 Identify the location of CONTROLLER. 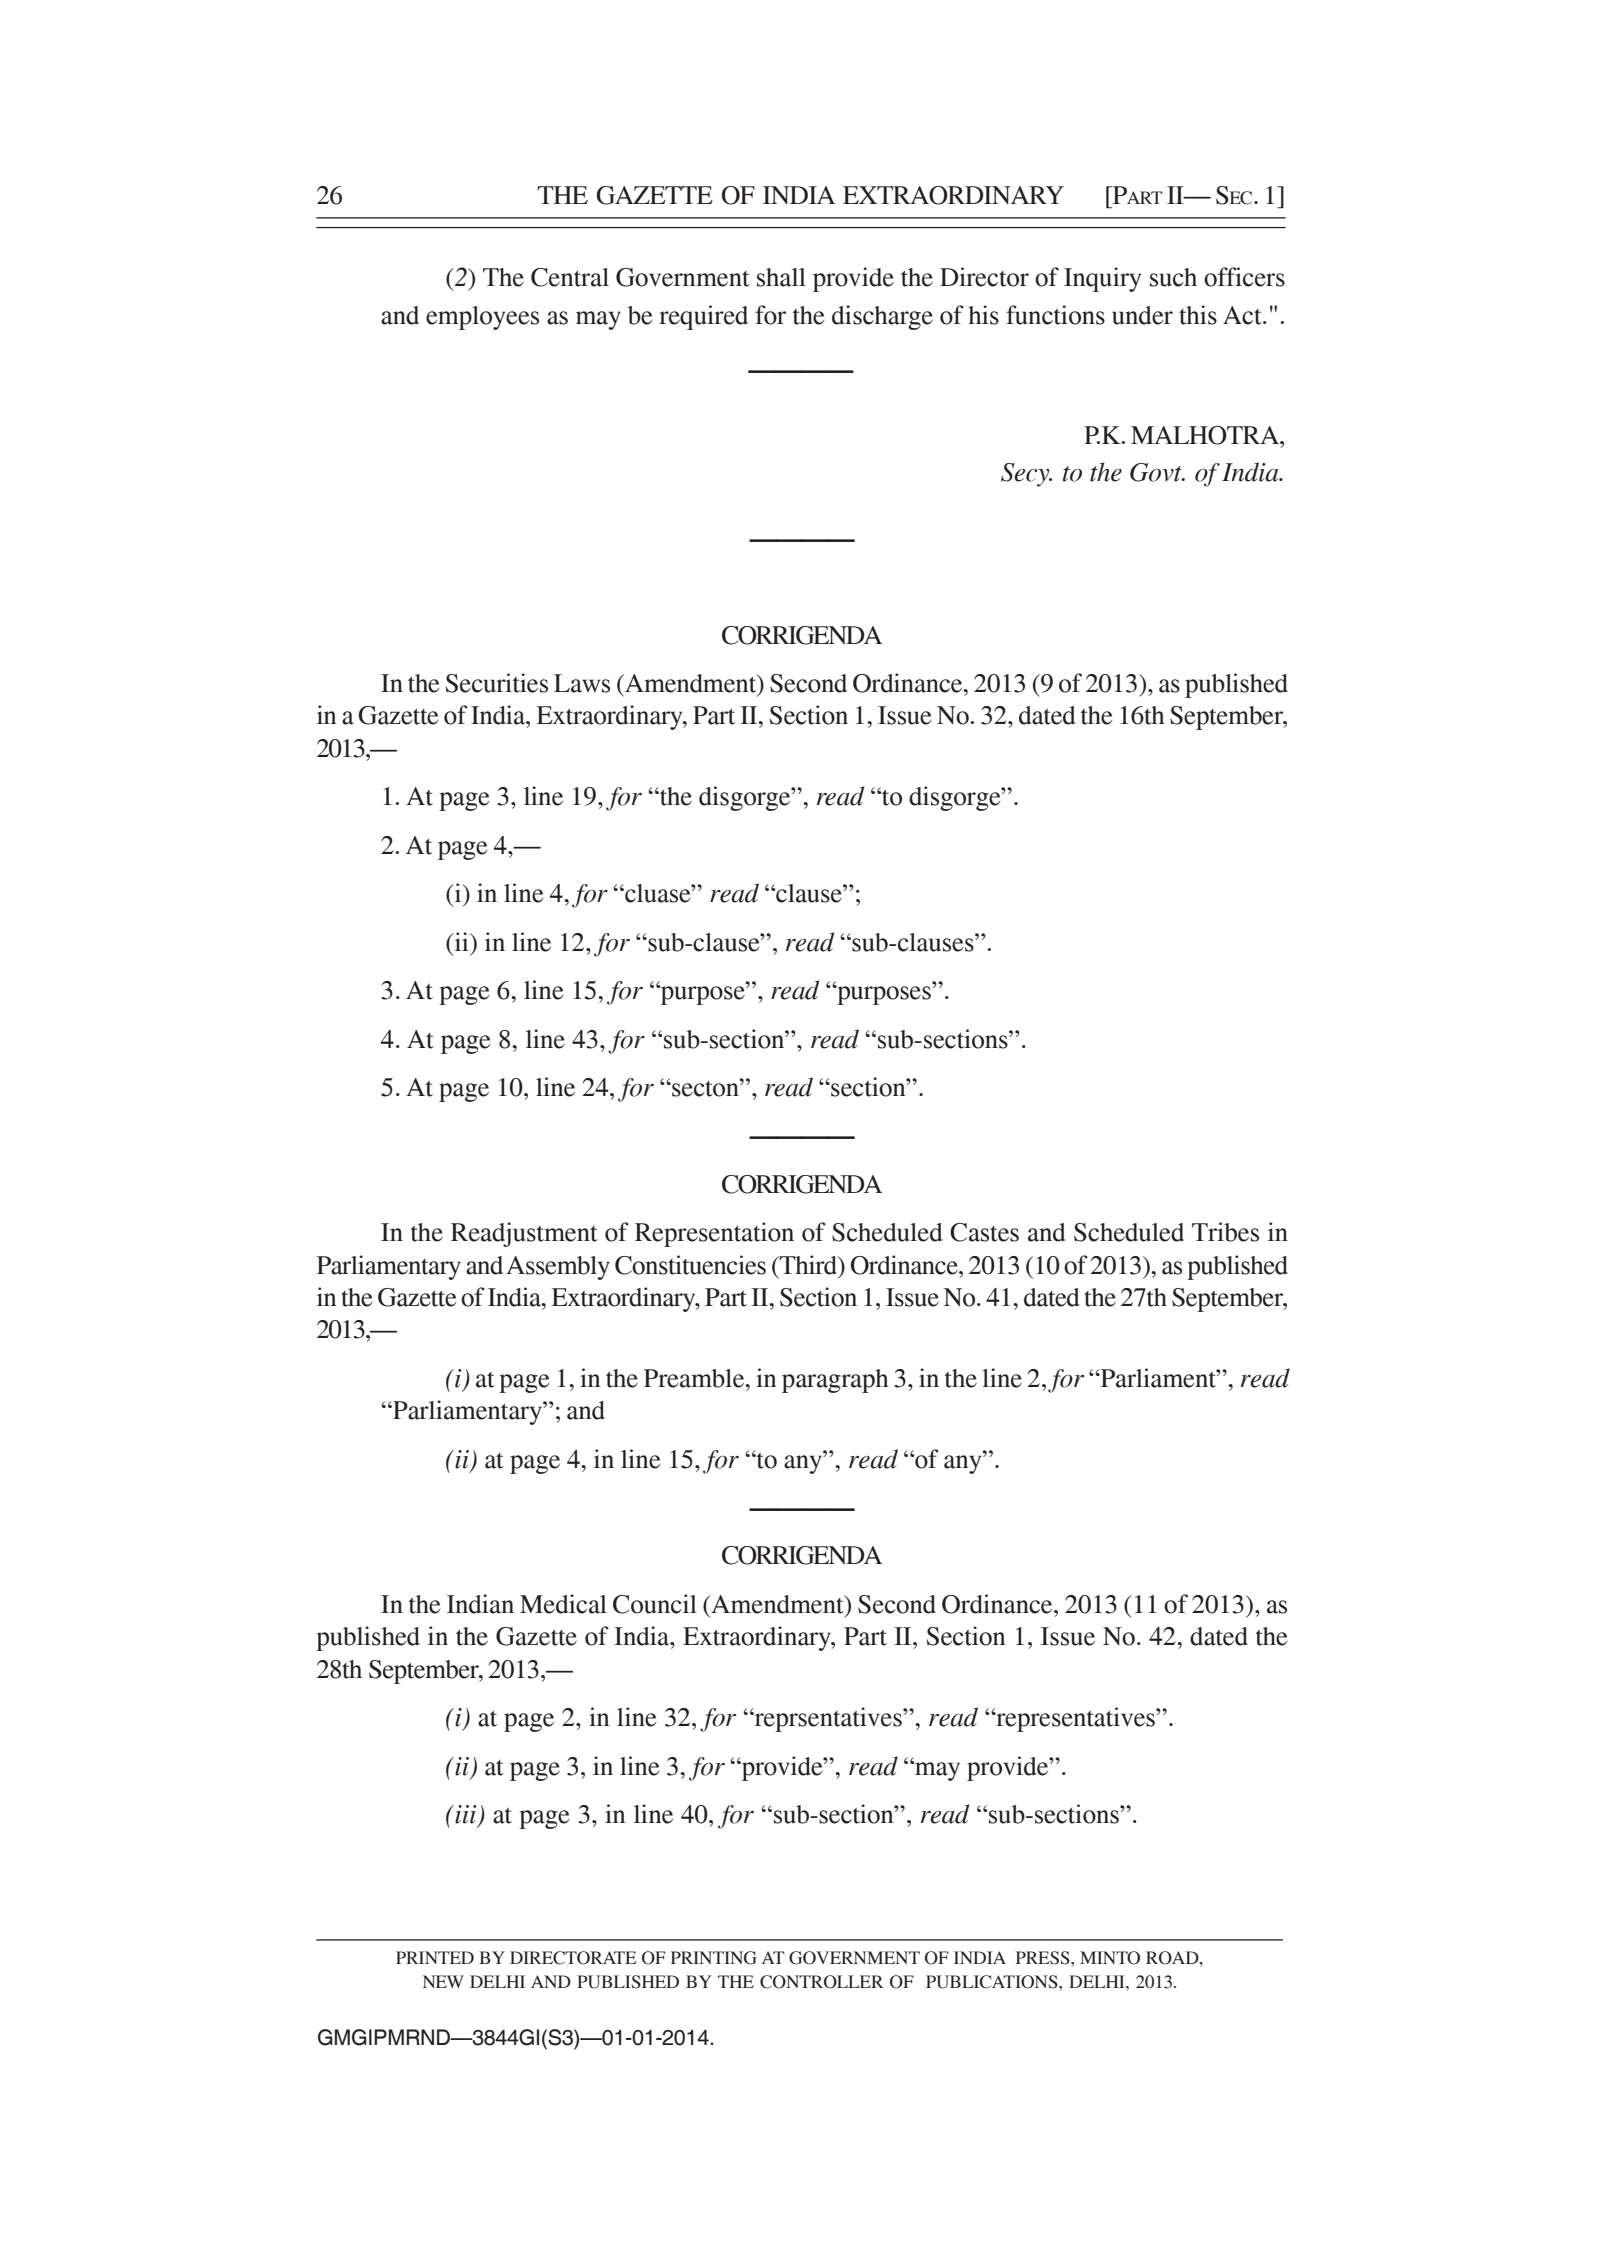
(821, 1982).
